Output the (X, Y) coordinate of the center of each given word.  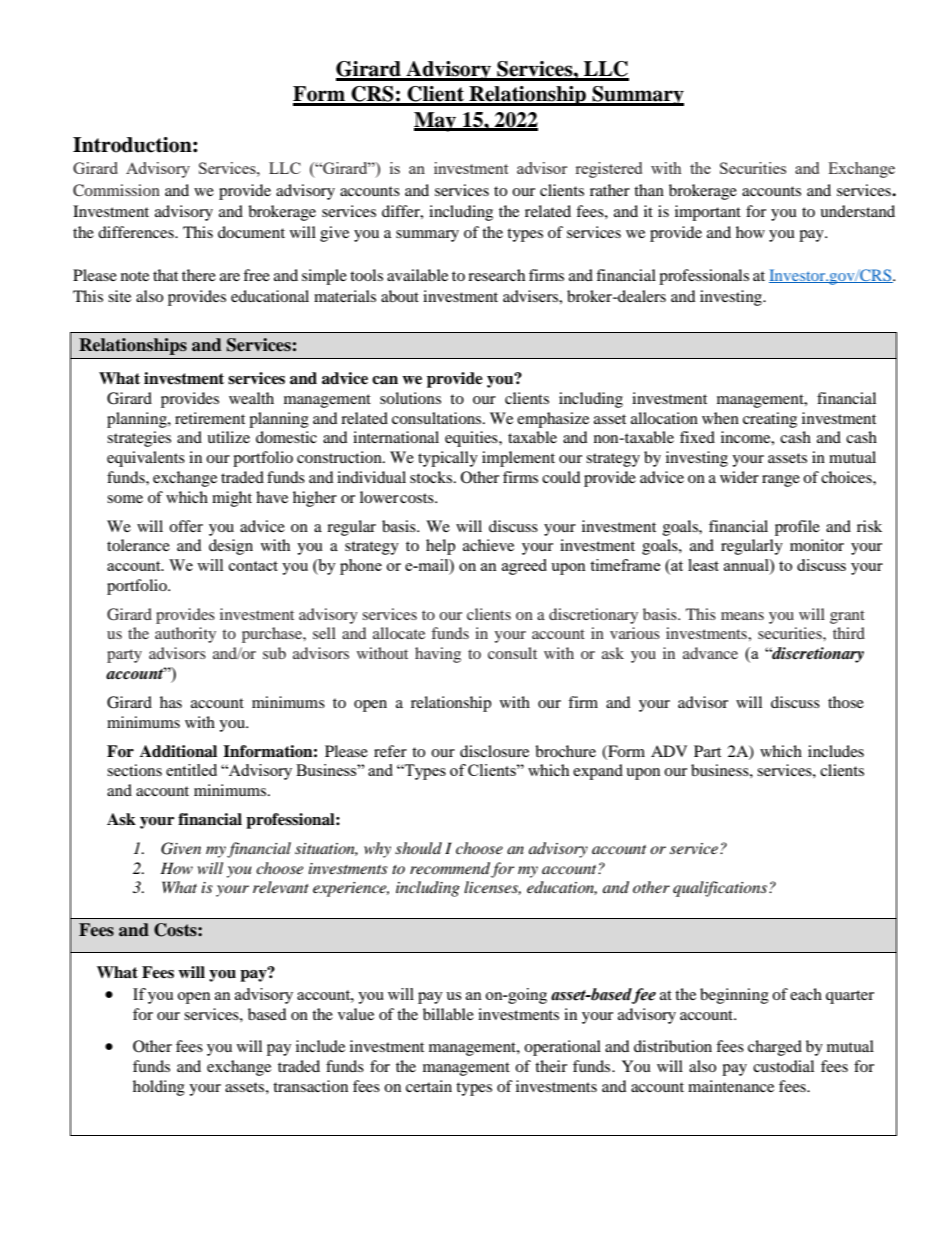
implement (518, 459)
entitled (191, 770)
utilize (228, 437)
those (846, 702)
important (708, 213)
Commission (116, 190)
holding (159, 1088)
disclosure (494, 751)
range (781, 481)
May (436, 122)
